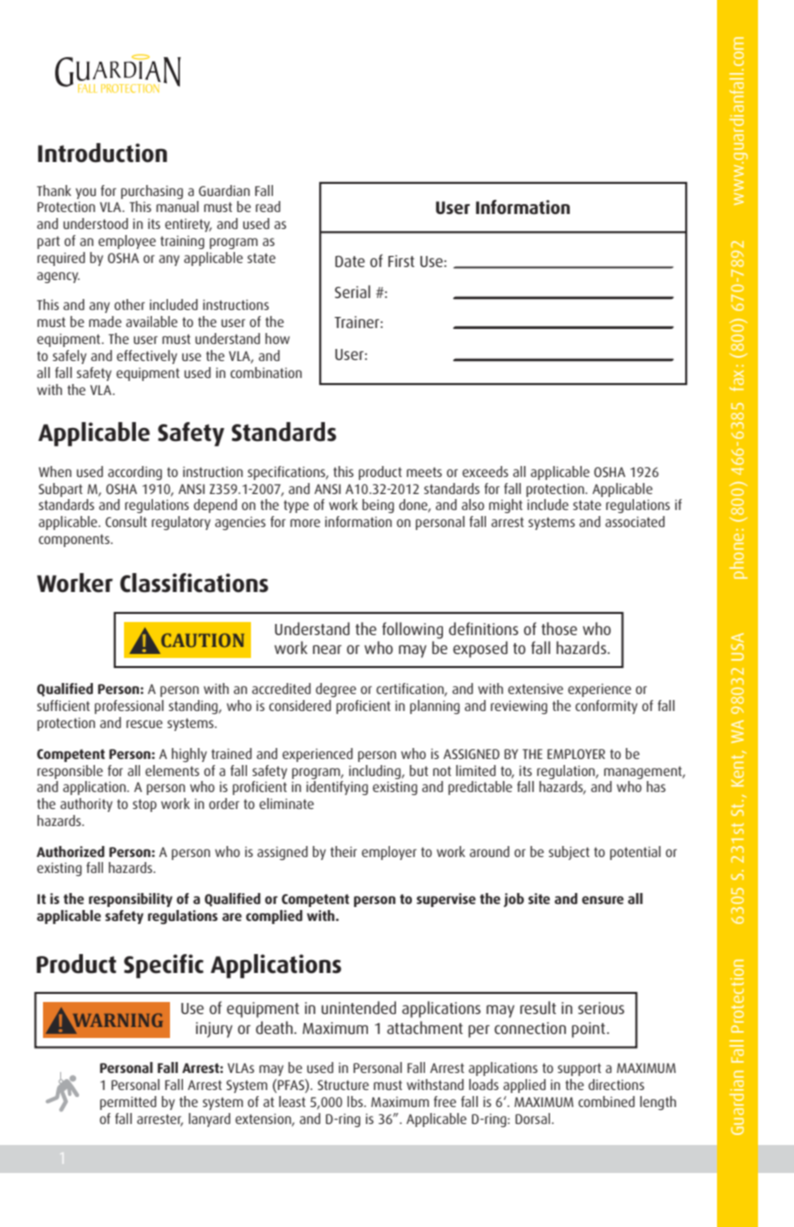  I want to click on combined, so click(606, 1101).
